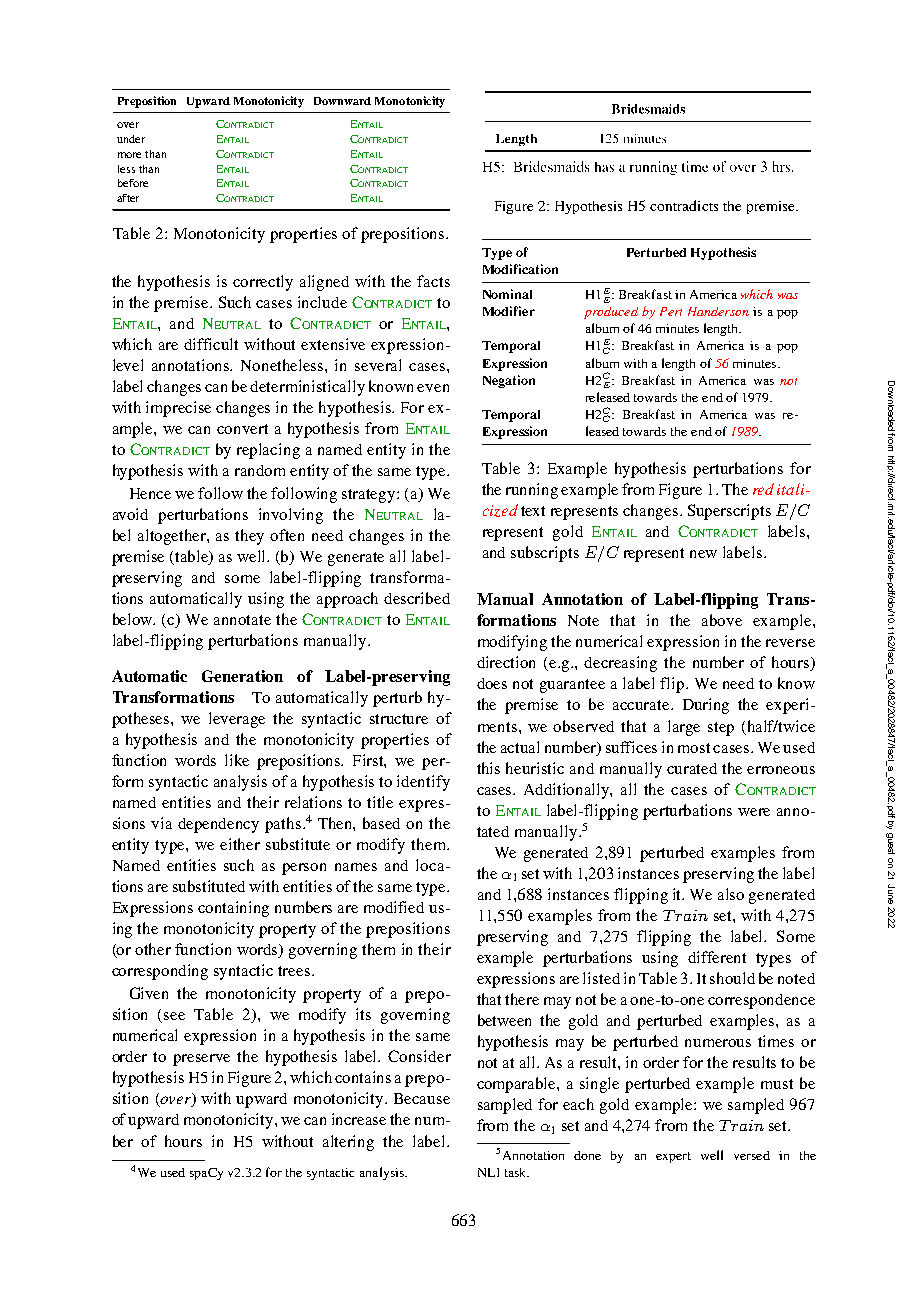  What do you see at coordinates (394, 907) in the screenshot?
I see `modified` at bounding box center [394, 907].
